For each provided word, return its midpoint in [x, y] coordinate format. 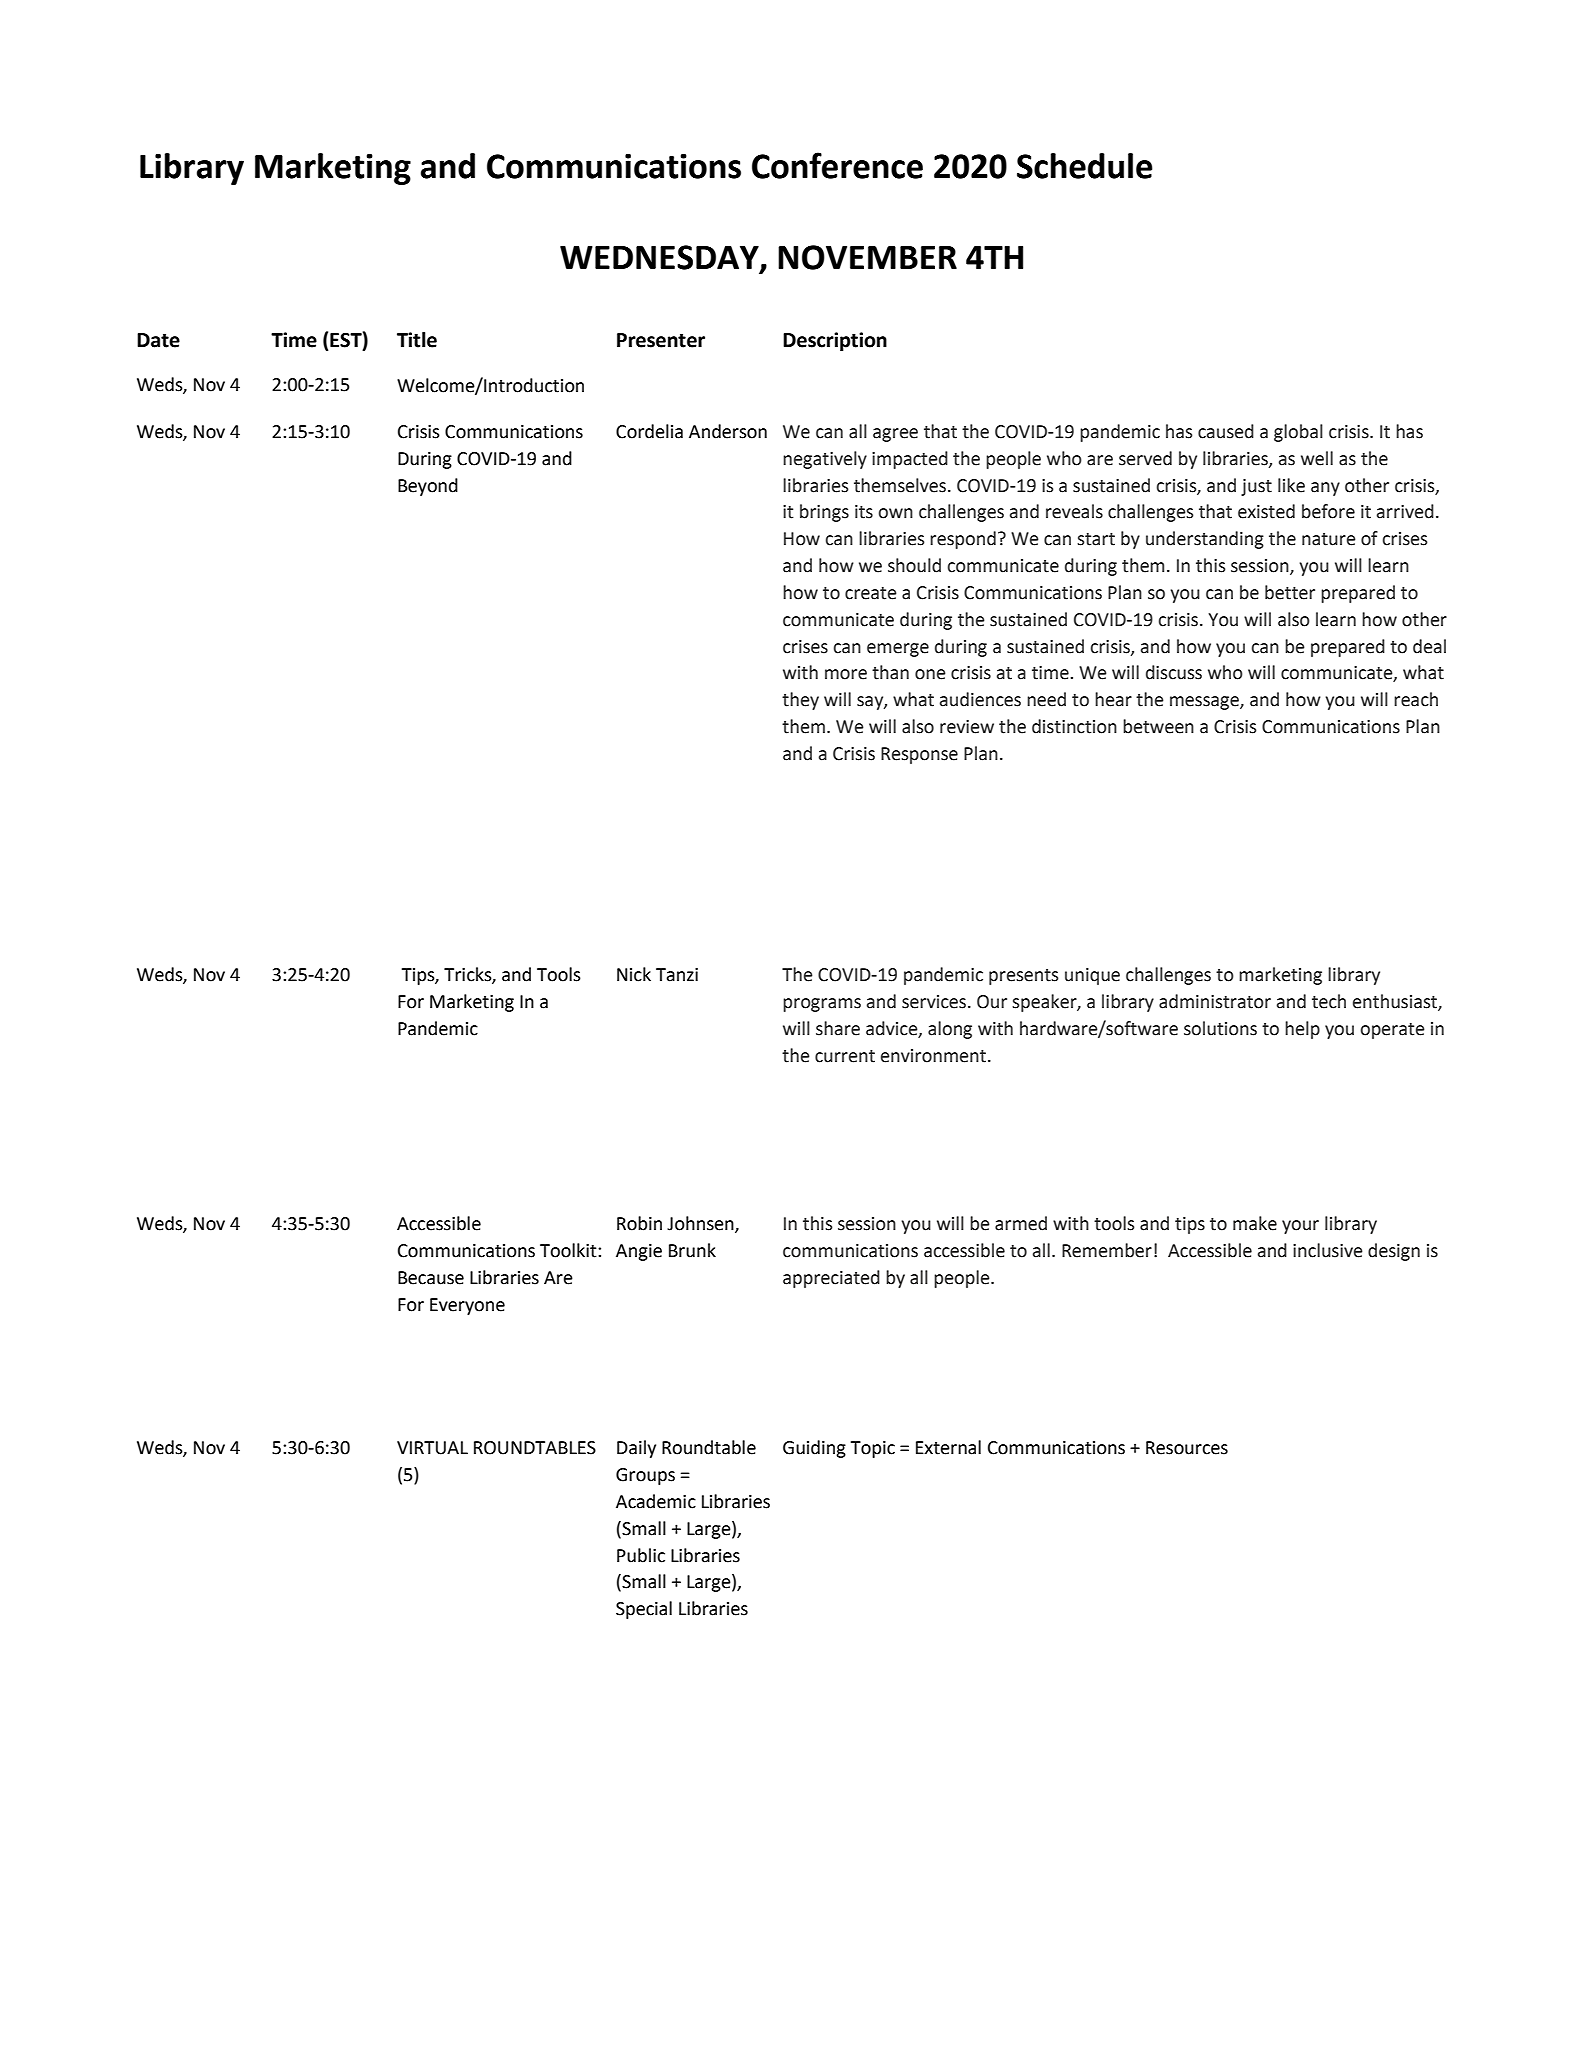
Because [431, 1278]
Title [417, 340]
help [1302, 1030]
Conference [837, 165]
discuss [1174, 672]
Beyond [428, 487]
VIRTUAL [432, 1448]
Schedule [1085, 166]
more [846, 674]
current [845, 1056]
